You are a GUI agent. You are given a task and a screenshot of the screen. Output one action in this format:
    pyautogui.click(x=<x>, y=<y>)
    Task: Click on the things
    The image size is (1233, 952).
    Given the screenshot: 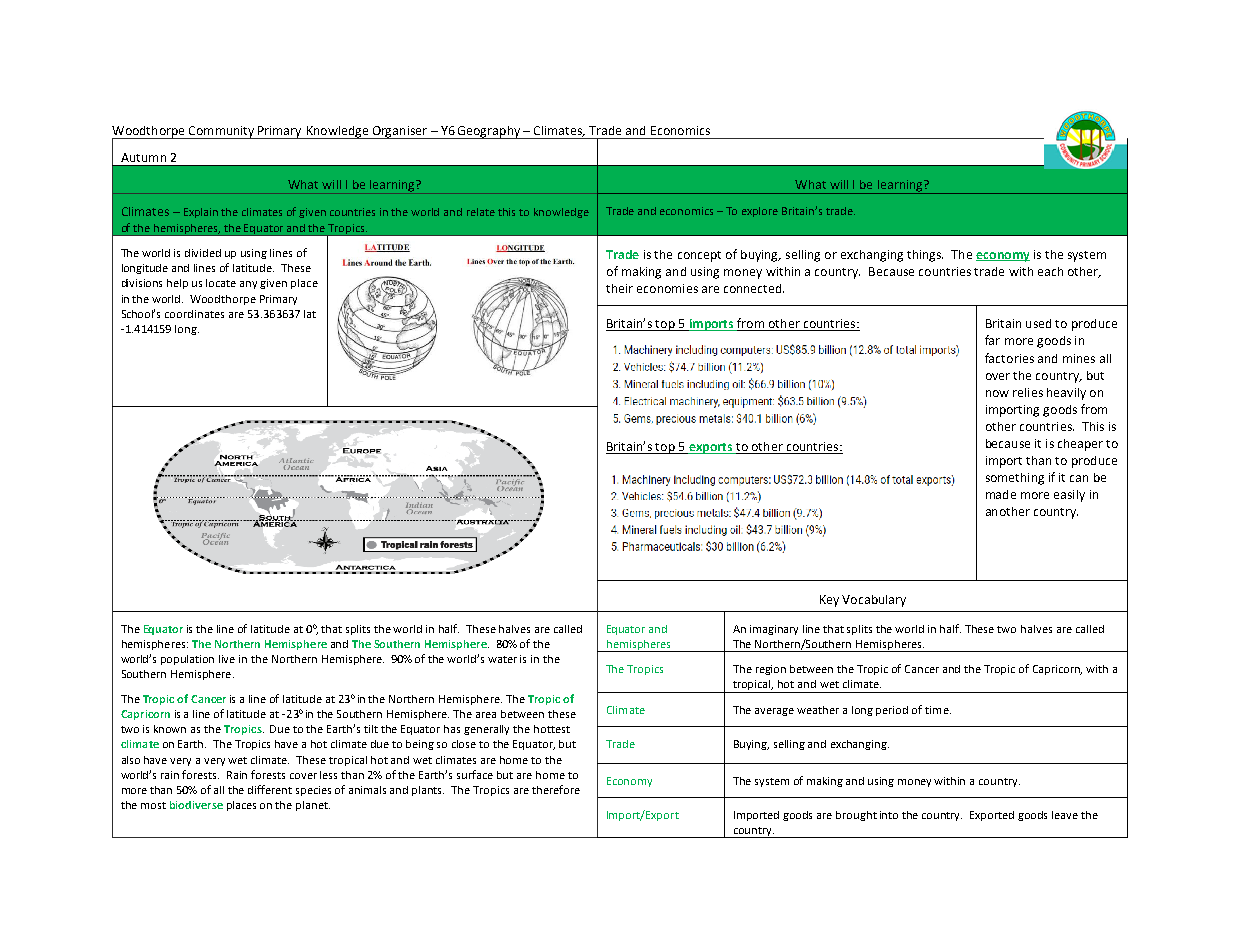 What is the action you would take?
    pyautogui.click(x=925, y=256)
